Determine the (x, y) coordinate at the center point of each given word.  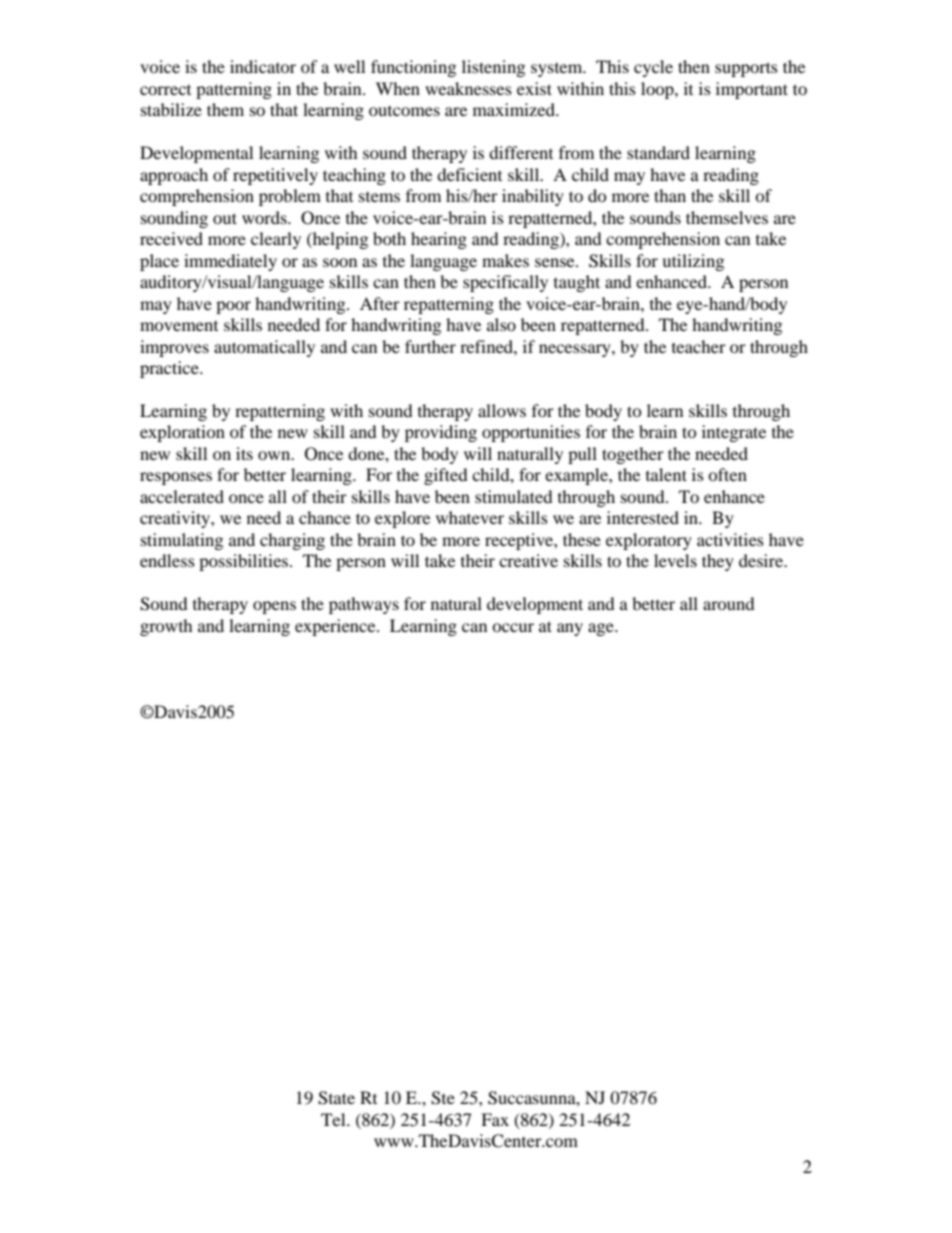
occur (513, 627)
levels (675, 560)
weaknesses (468, 88)
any (570, 629)
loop (658, 90)
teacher (699, 346)
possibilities (245, 562)
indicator (263, 66)
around (729, 603)
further (430, 346)
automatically (264, 348)
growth (166, 627)
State (336, 1098)
